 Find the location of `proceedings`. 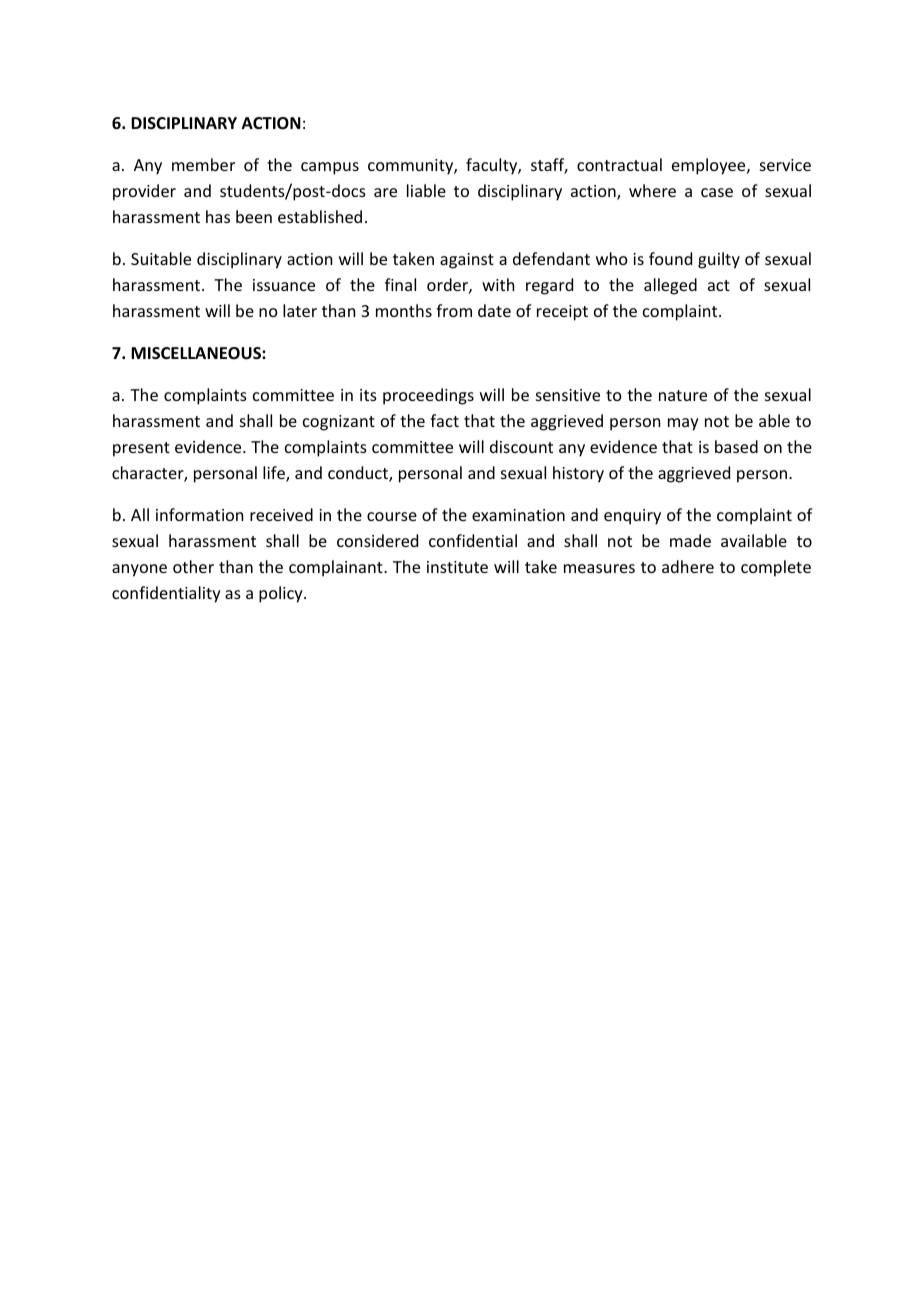

proceedings is located at coordinates (428, 396).
